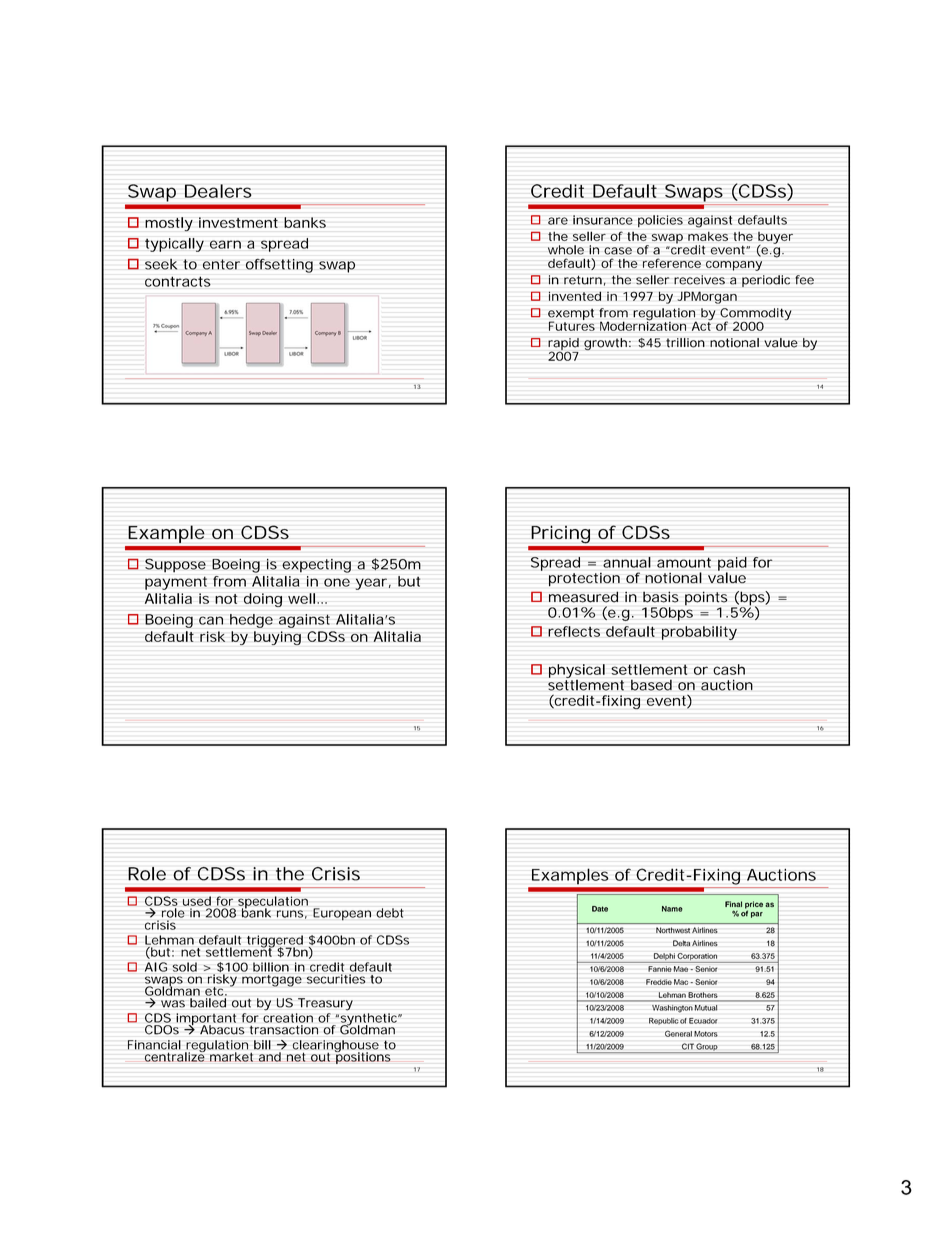  I want to click on Abacus, so click(222, 1030).
